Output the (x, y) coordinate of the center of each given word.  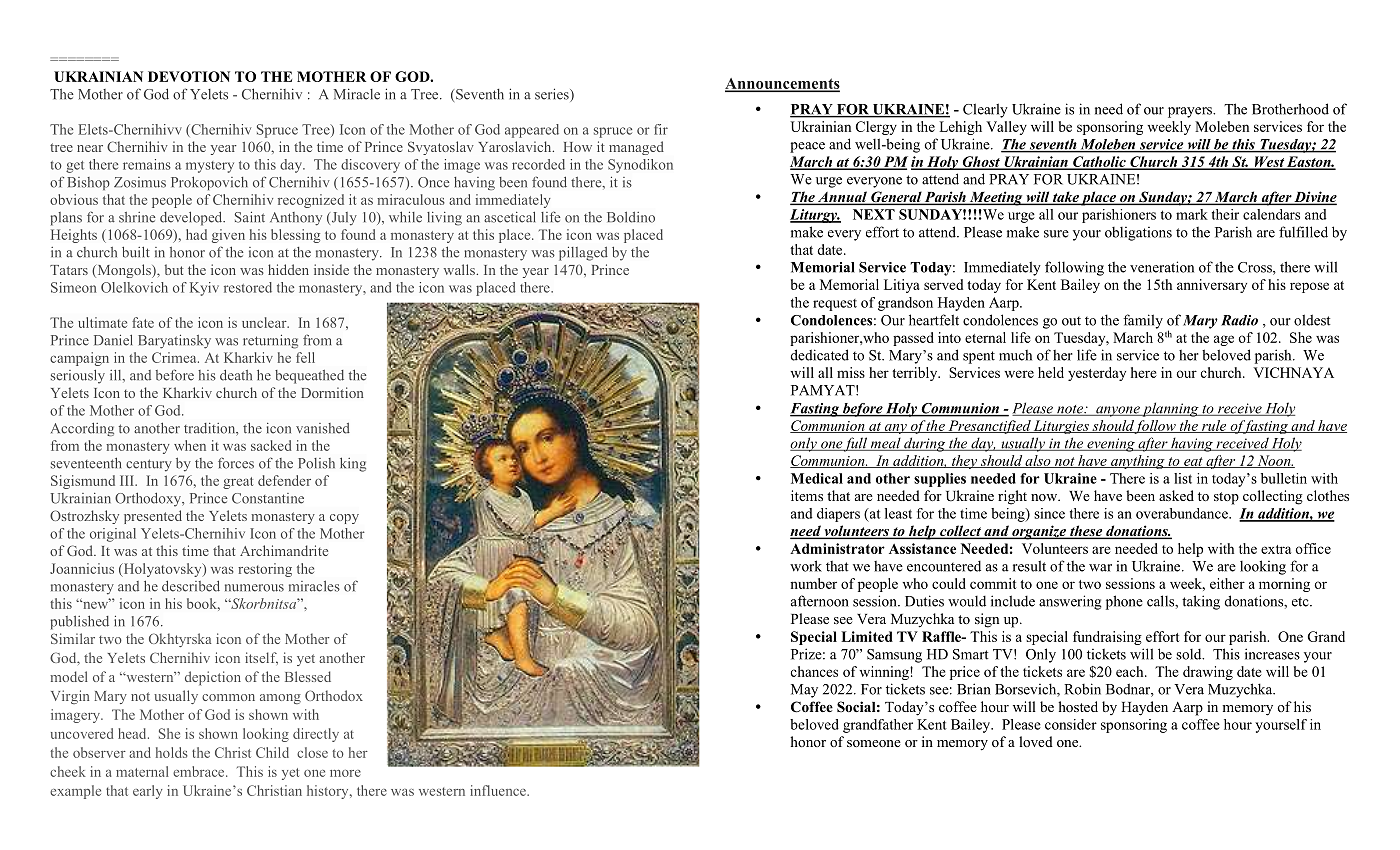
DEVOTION (189, 76)
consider (1071, 724)
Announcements (782, 84)
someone (874, 743)
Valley (1006, 128)
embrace (200, 771)
